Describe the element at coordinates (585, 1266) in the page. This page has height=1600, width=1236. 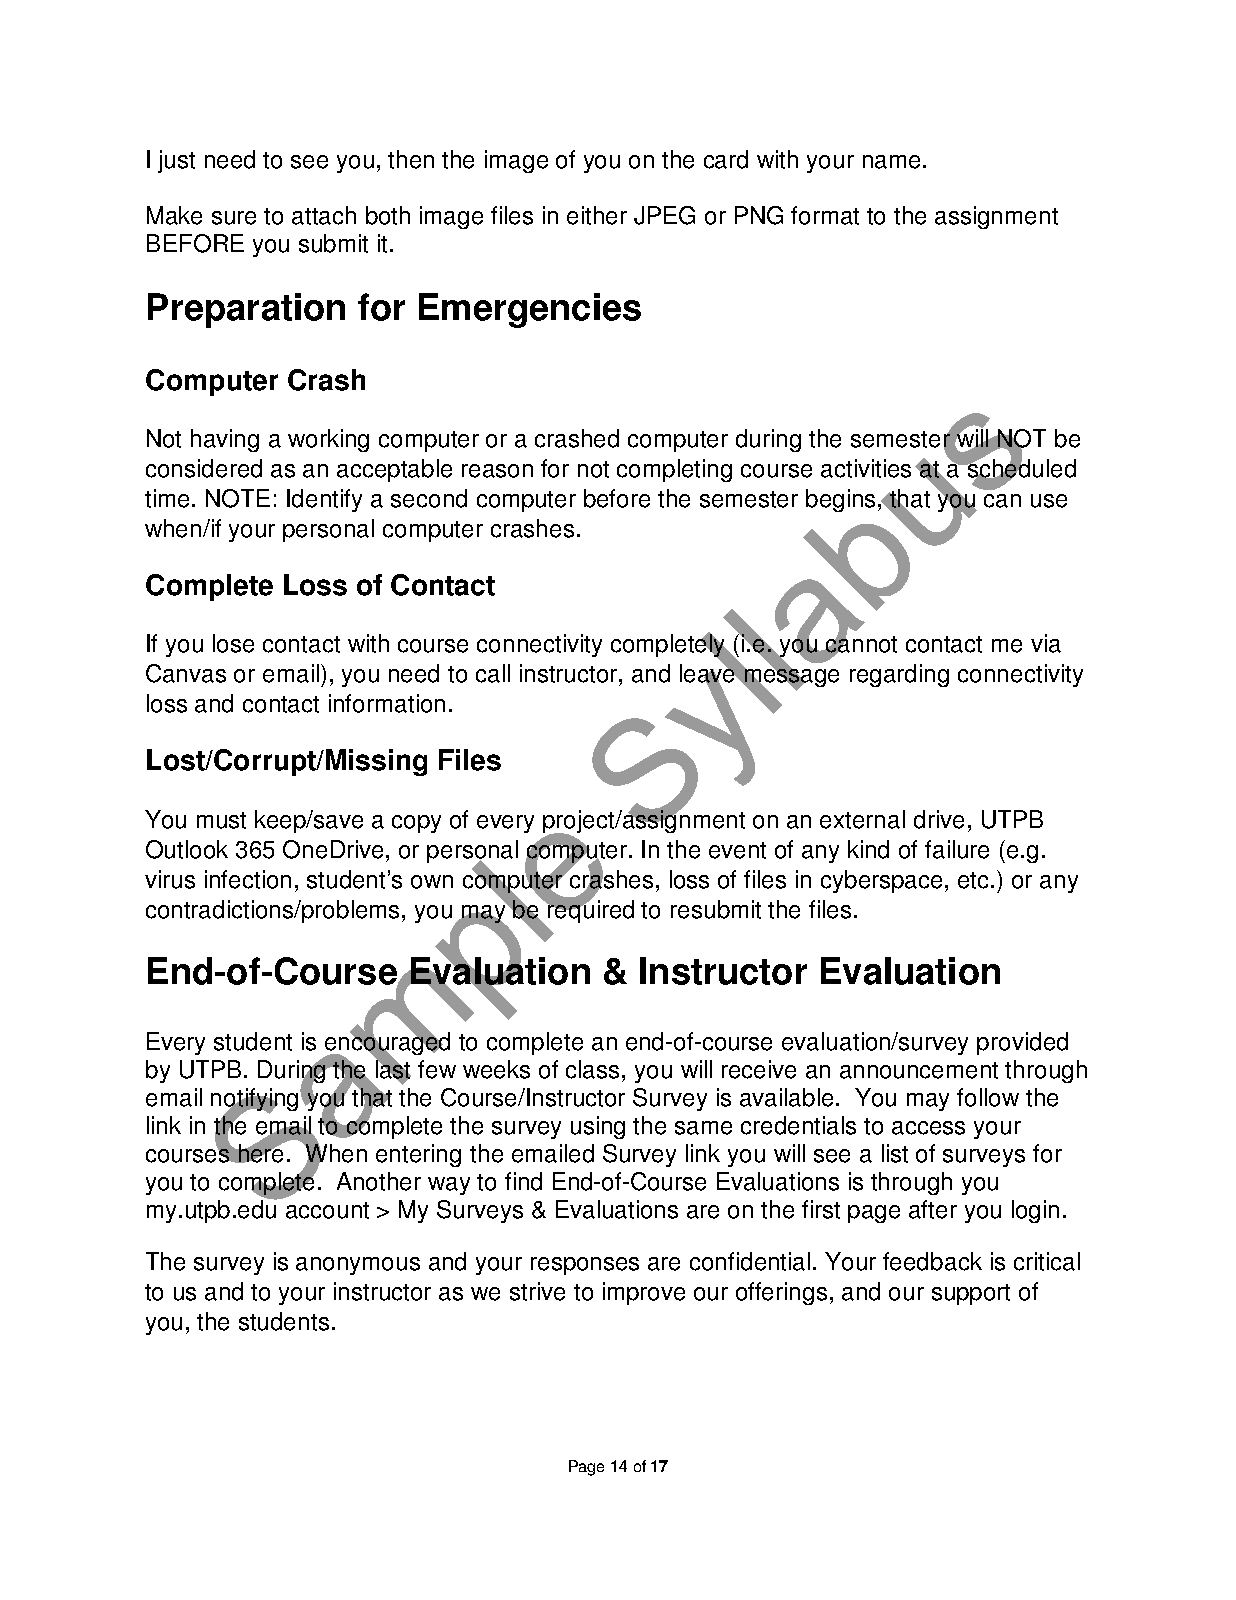
I see `responses` at that location.
